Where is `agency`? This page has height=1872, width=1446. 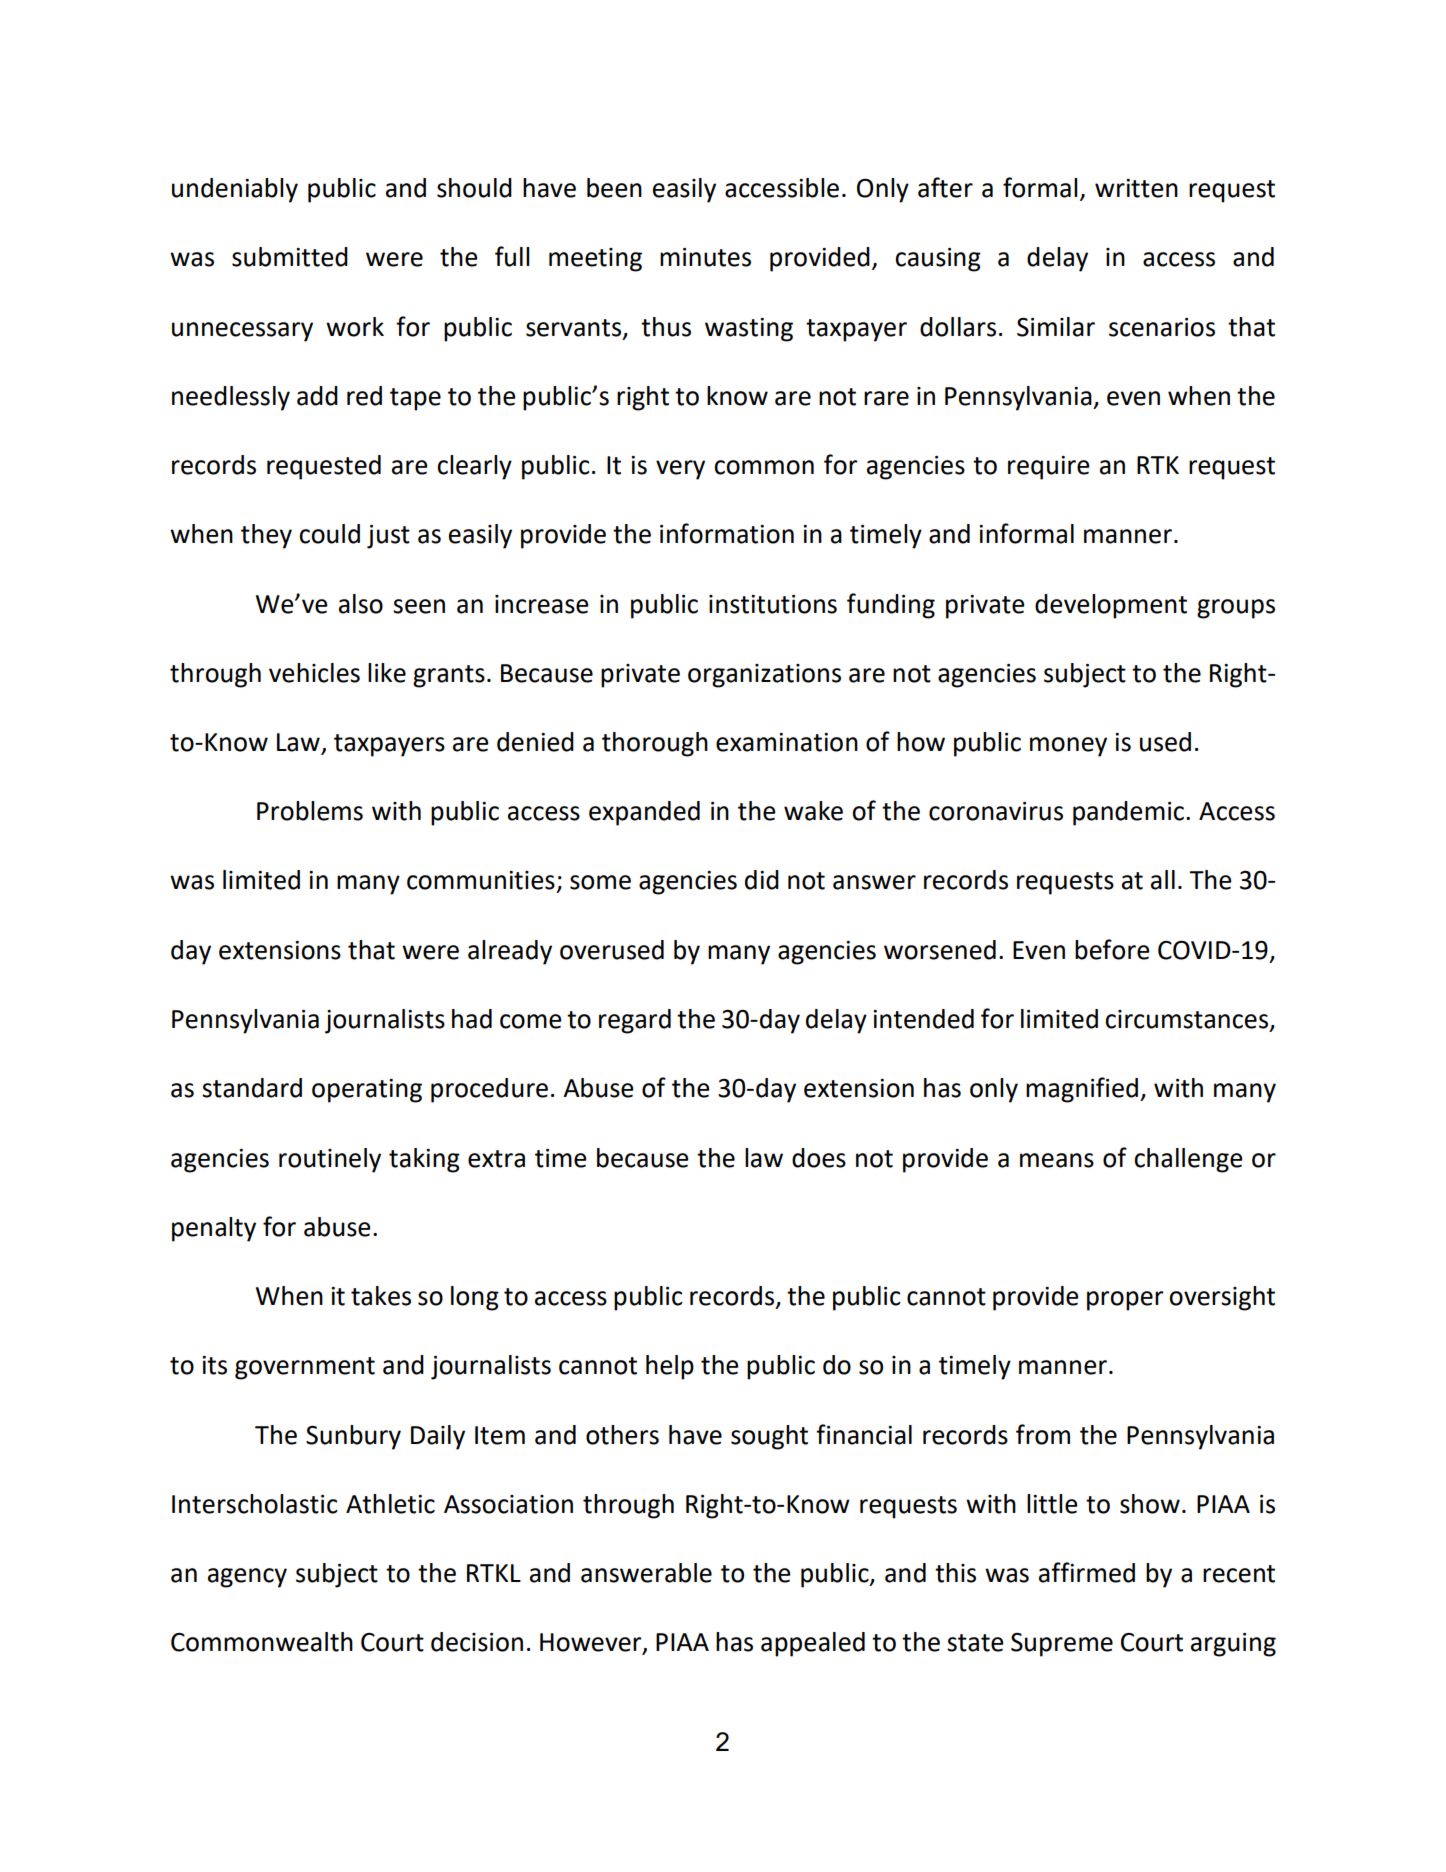
agency is located at coordinates (247, 1578).
